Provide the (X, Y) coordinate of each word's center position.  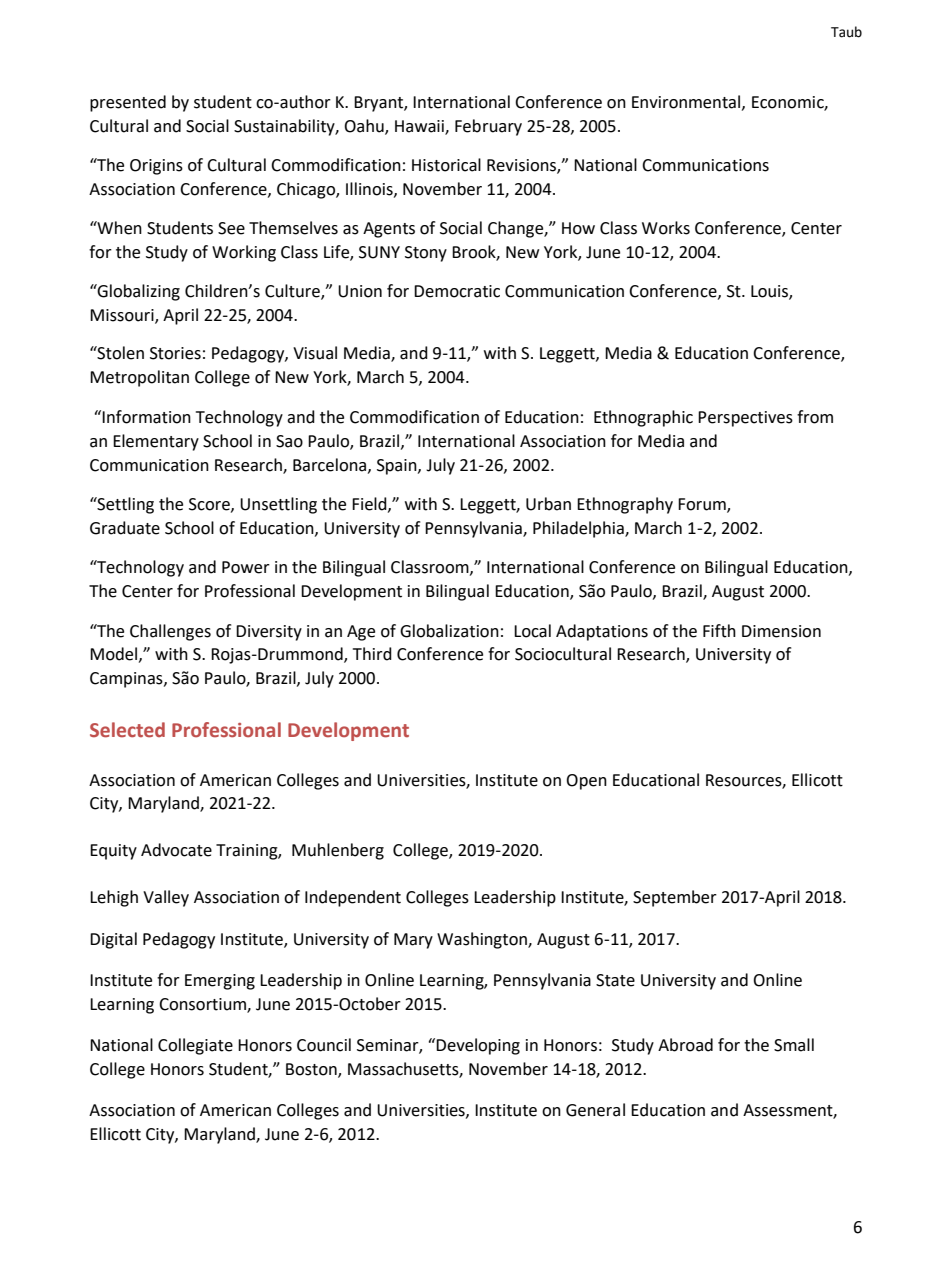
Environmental (687, 102)
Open (586, 782)
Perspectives (745, 419)
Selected (127, 730)
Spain (398, 467)
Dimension (781, 631)
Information (146, 417)
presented (128, 103)
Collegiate (195, 1046)
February (488, 127)
